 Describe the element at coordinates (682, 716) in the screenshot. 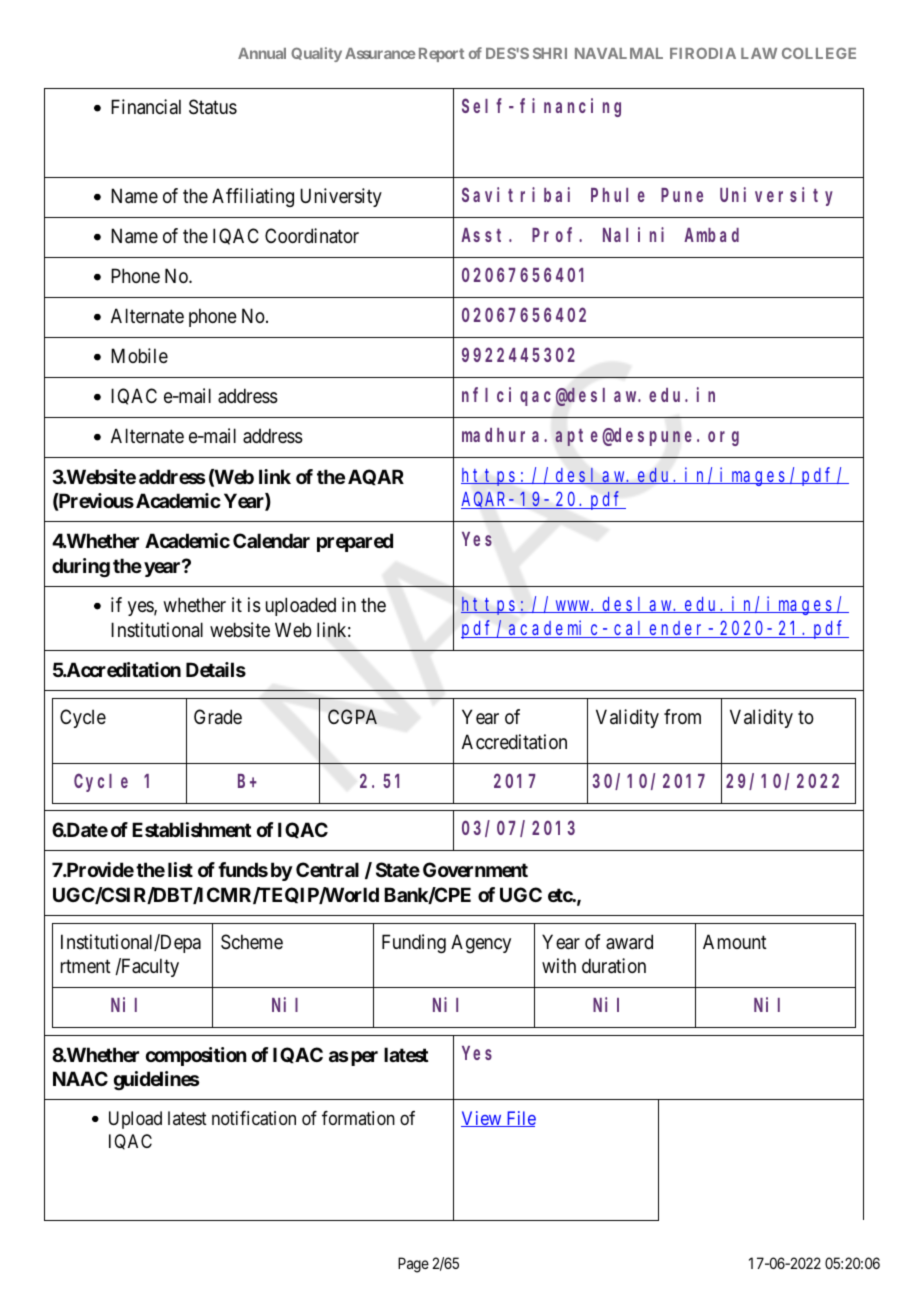

I see `from` at that location.
